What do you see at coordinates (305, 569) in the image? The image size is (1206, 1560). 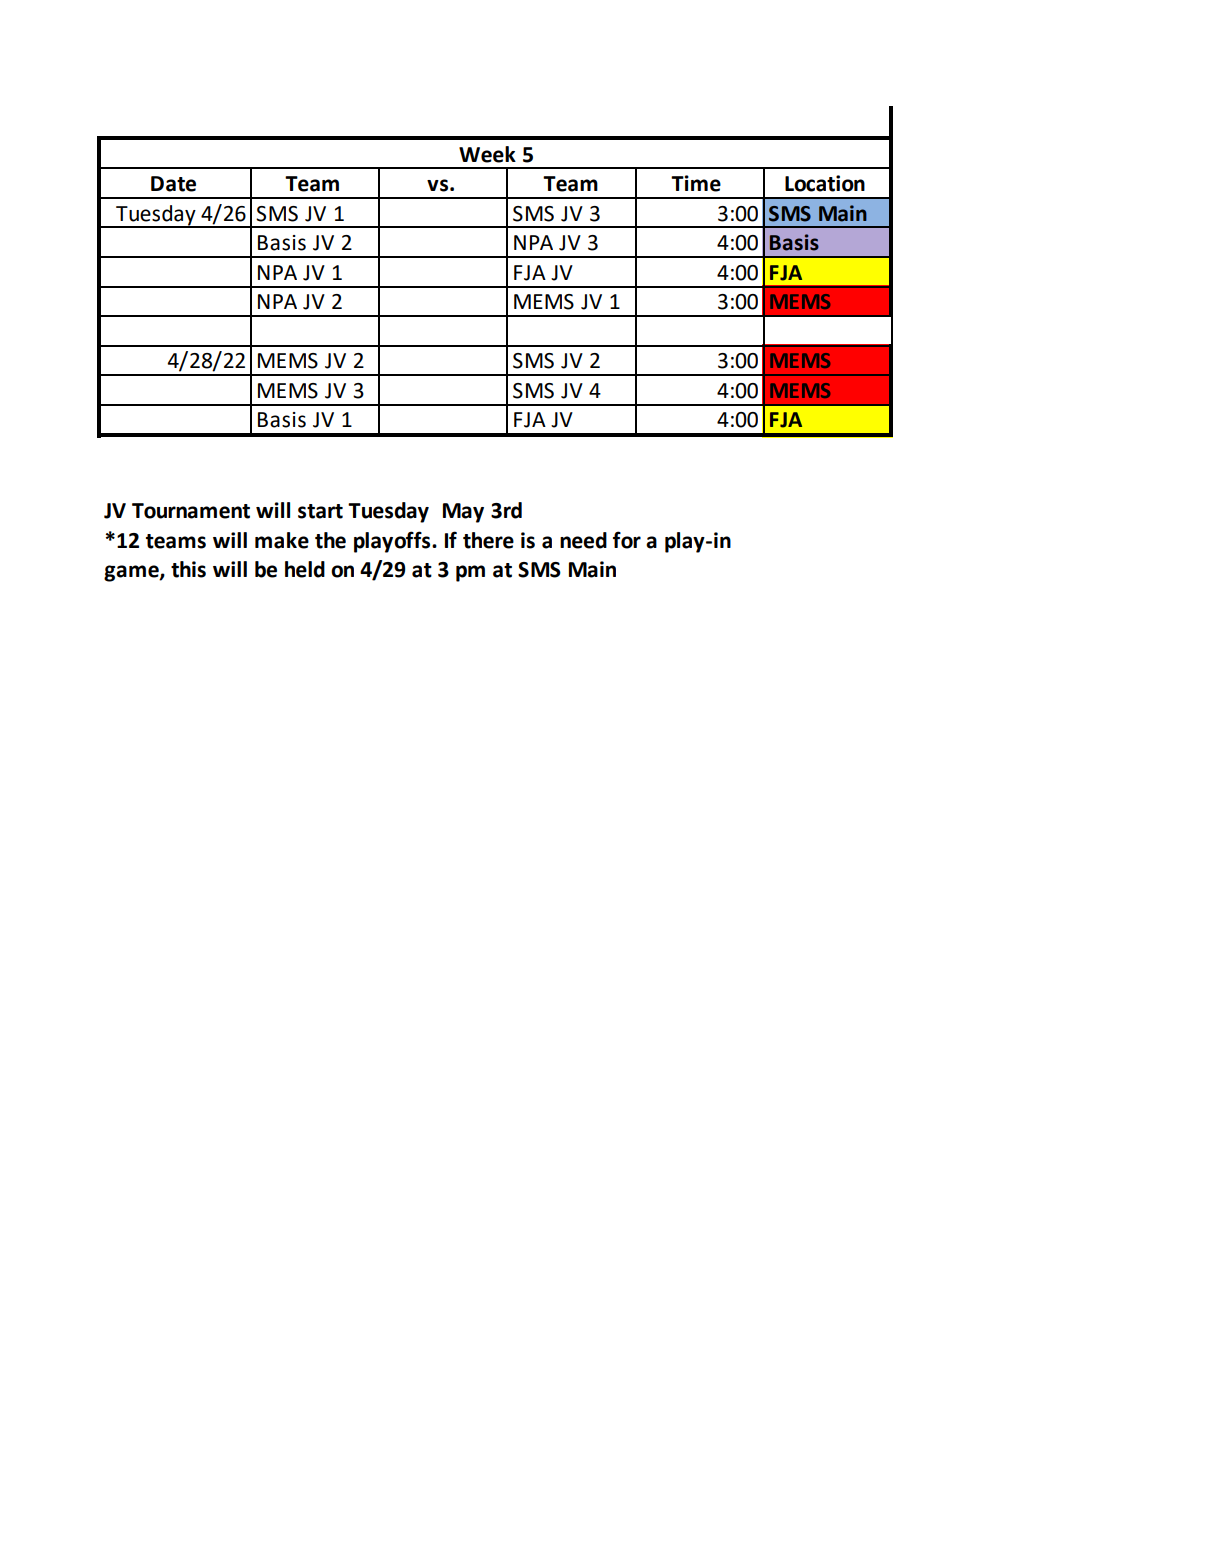 I see `held` at bounding box center [305, 569].
